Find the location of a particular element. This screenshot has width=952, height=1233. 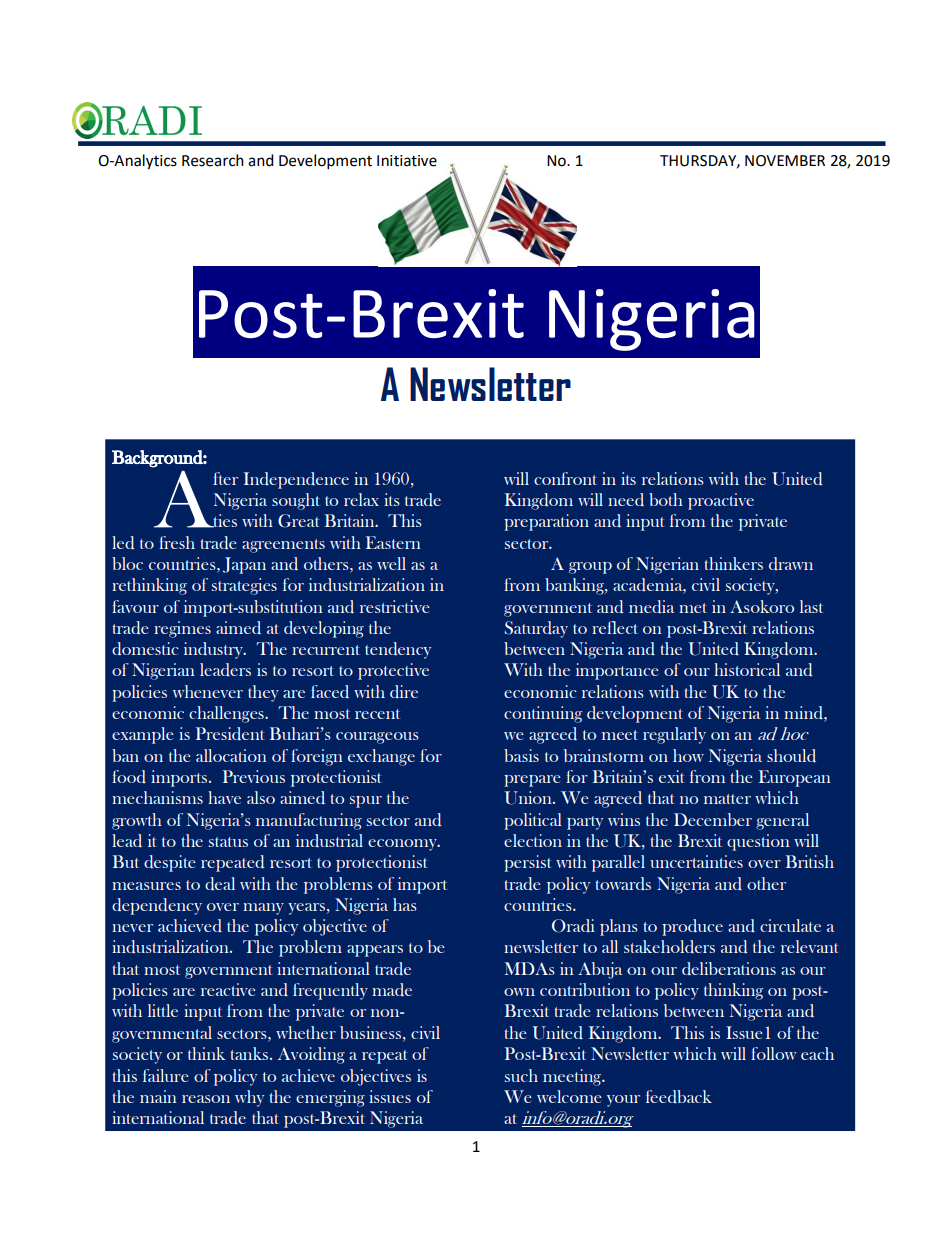

Research is located at coordinates (213, 160).
